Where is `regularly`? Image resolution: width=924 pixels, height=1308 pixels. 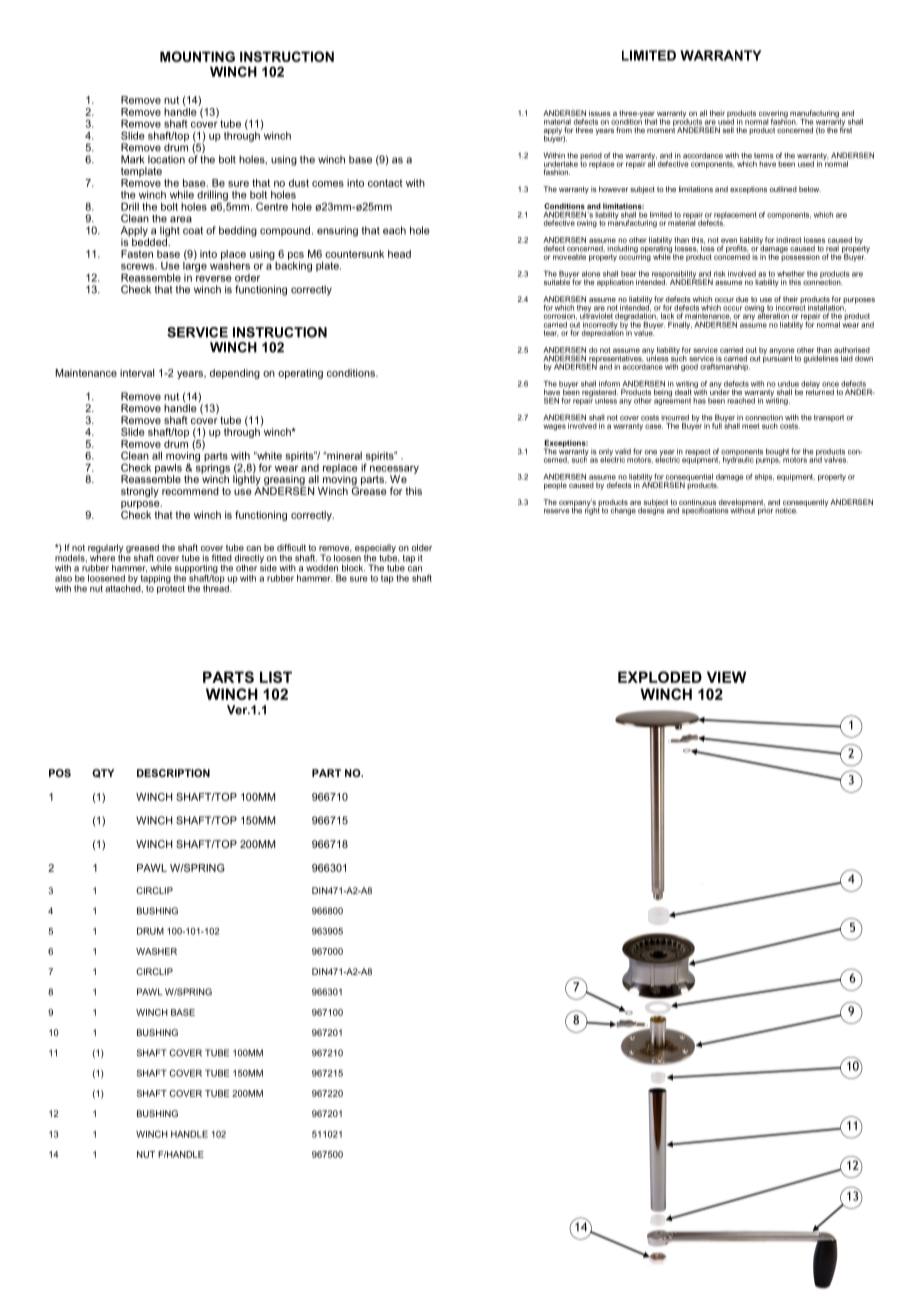
regularly is located at coordinates (105, 549).
